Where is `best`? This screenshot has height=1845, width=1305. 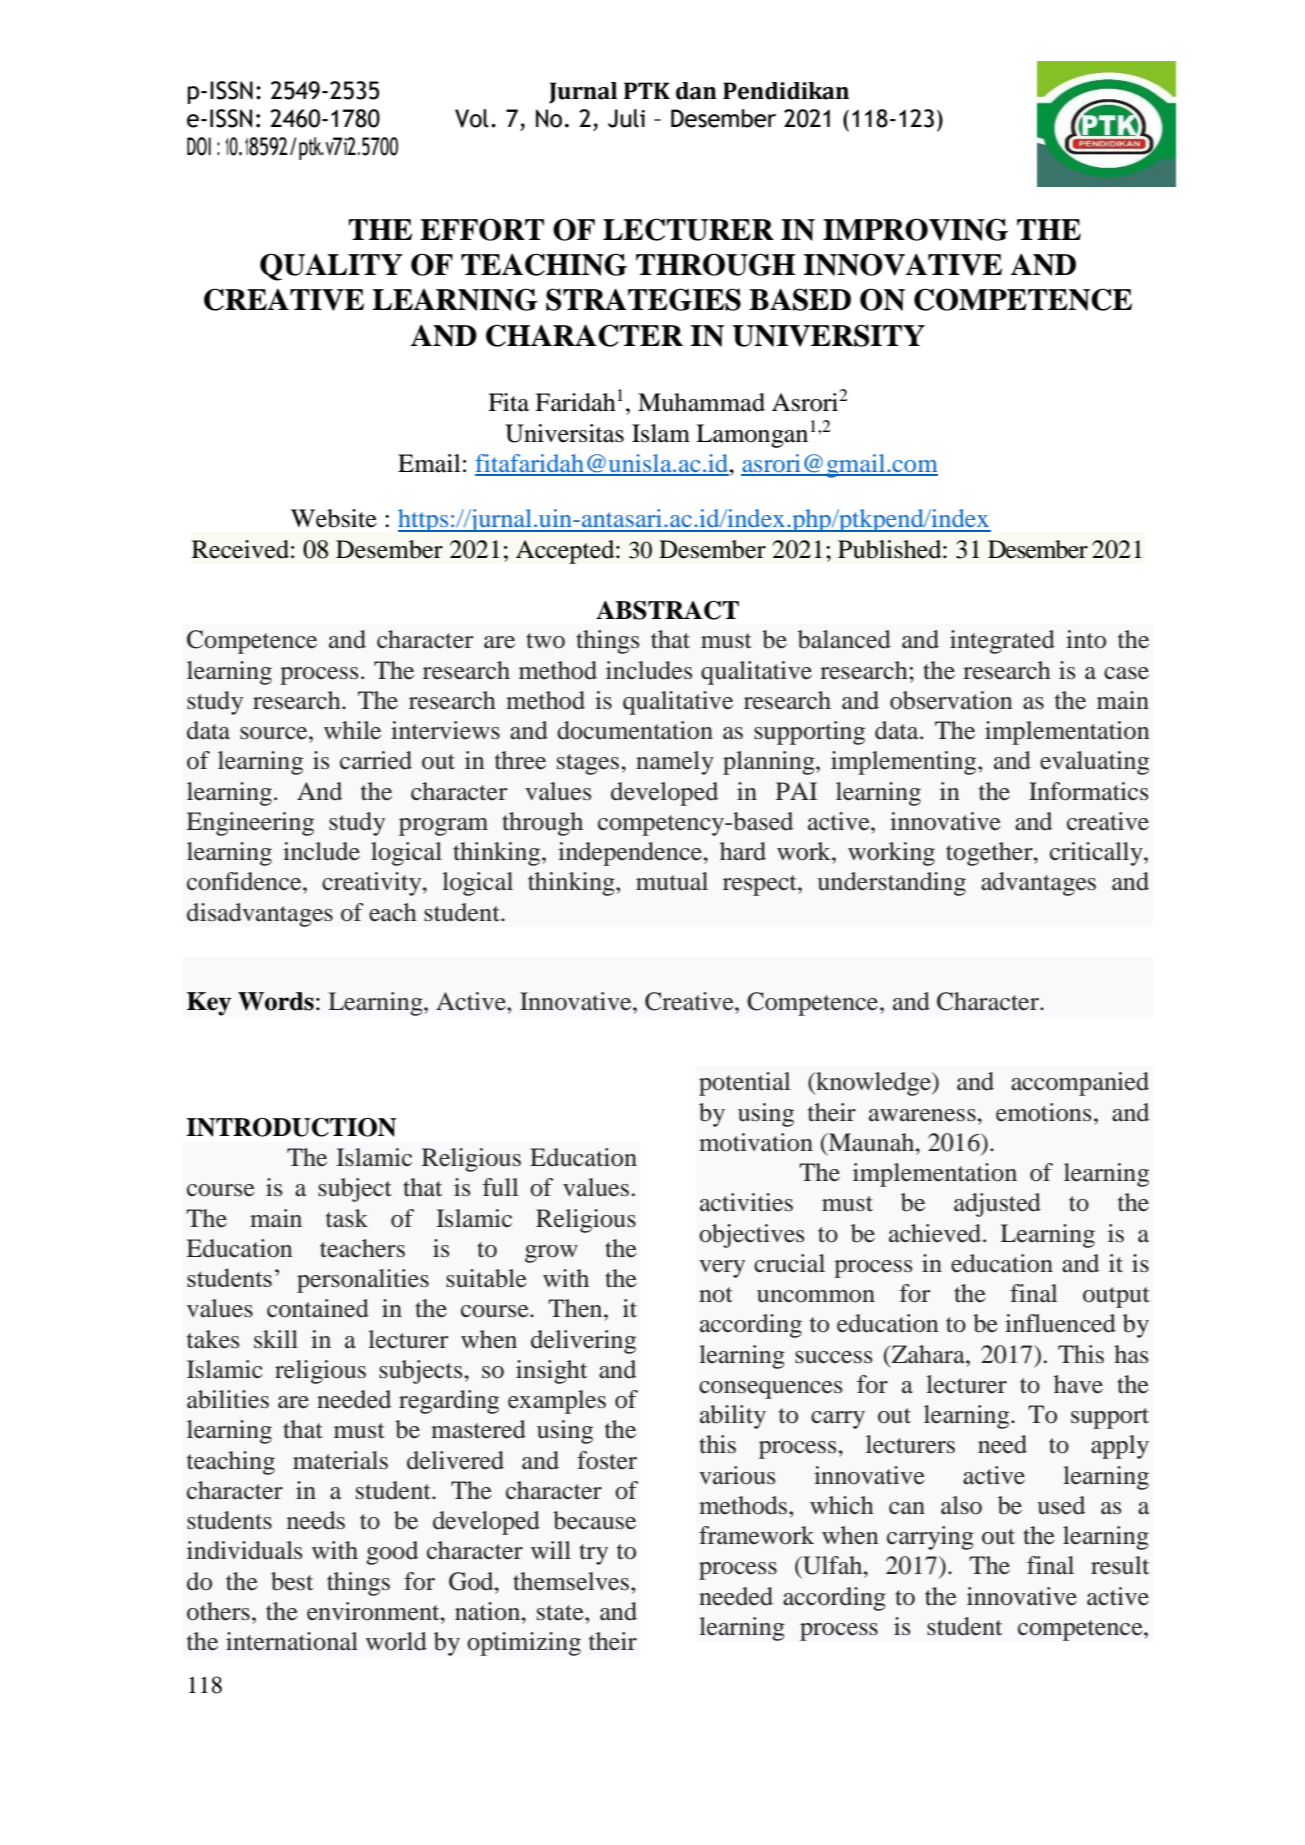
best is located at coordinates (292, 1581).
